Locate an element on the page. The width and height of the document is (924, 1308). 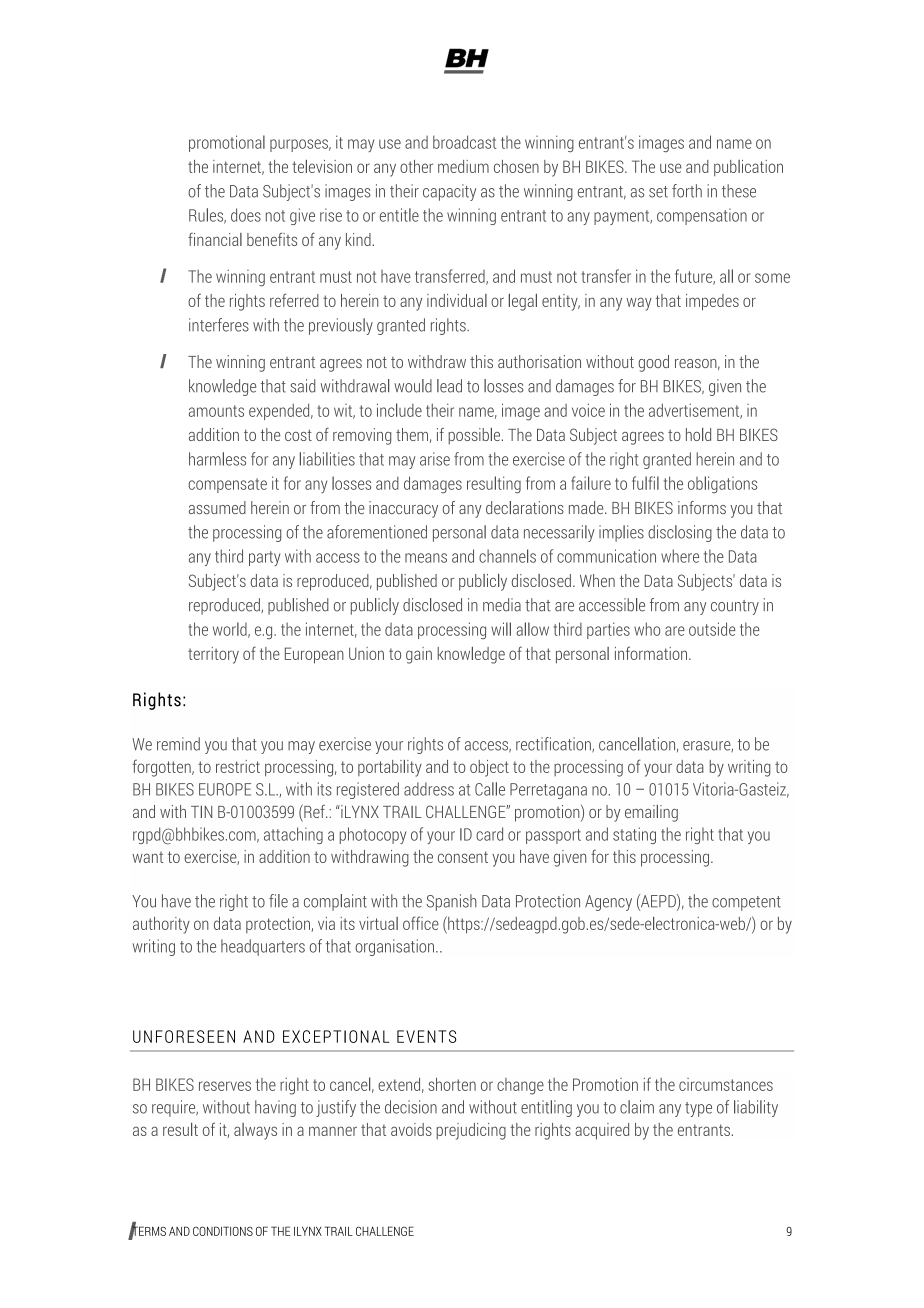
does is located at coordinates (246, 215).
